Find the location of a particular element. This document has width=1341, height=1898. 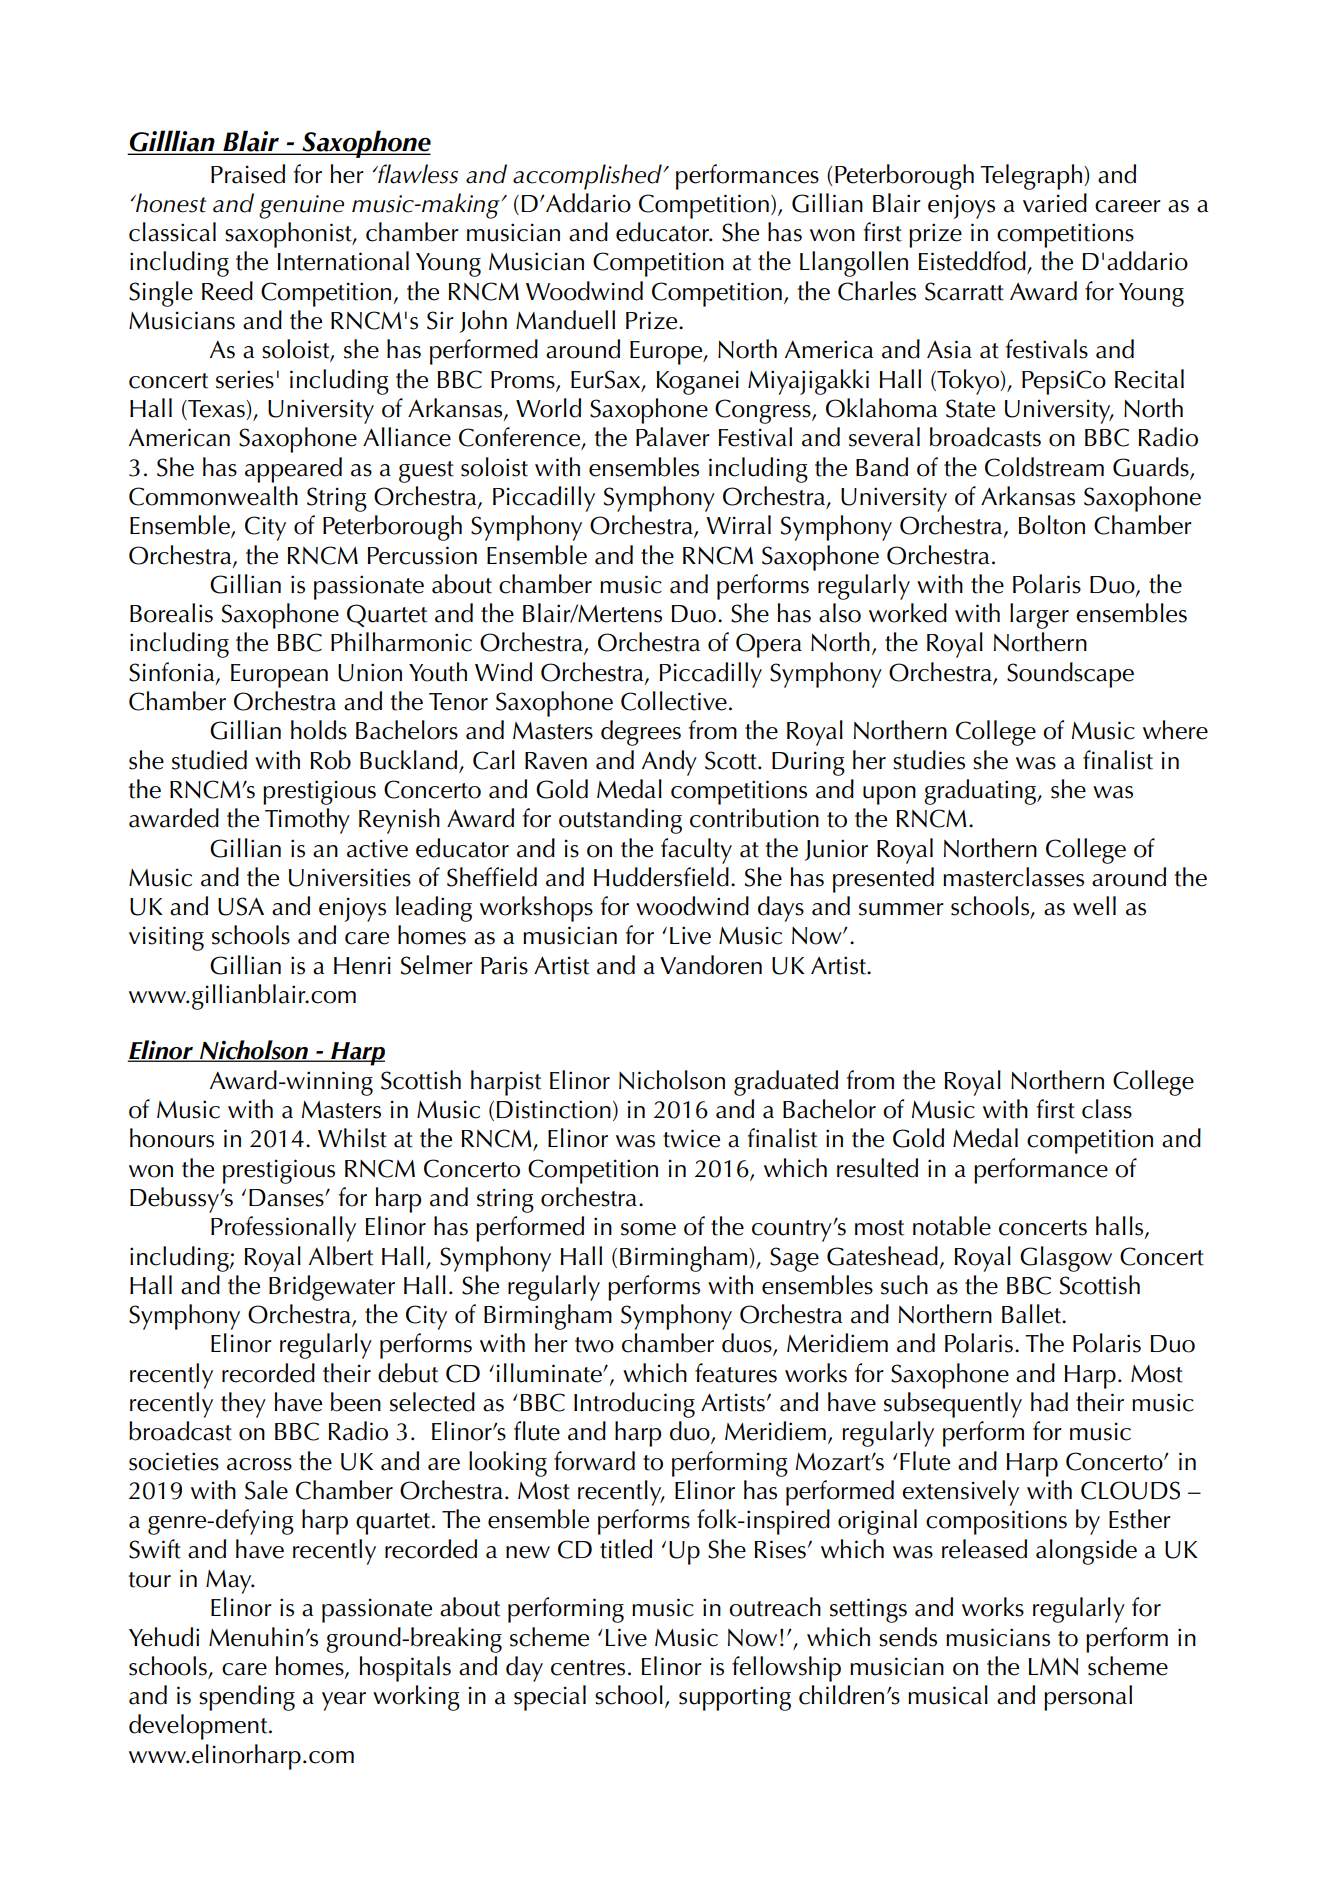

holds is located at coordinates (319, 730).
